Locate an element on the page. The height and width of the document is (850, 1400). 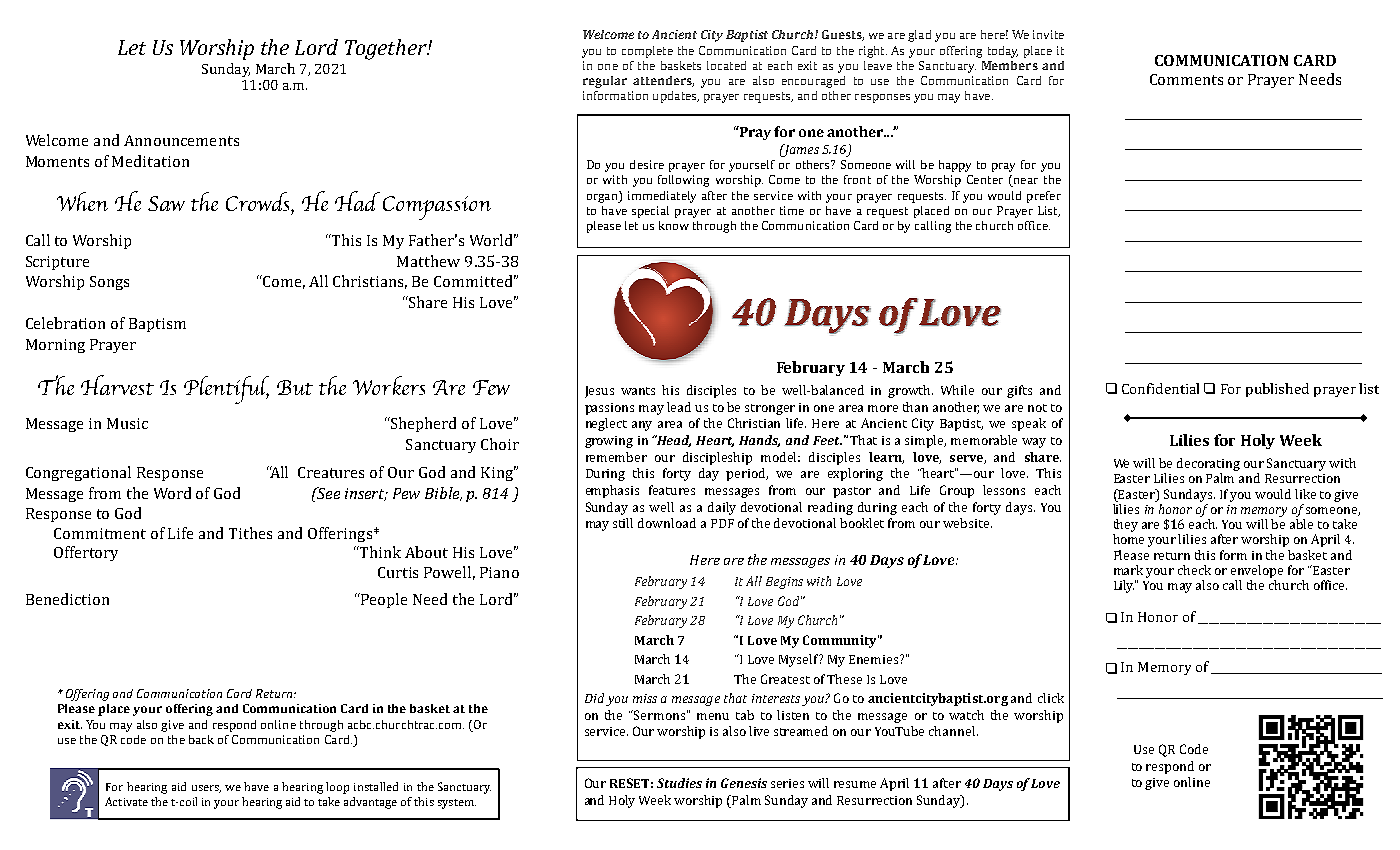
Baptism is located at coordinates (157, 325).
